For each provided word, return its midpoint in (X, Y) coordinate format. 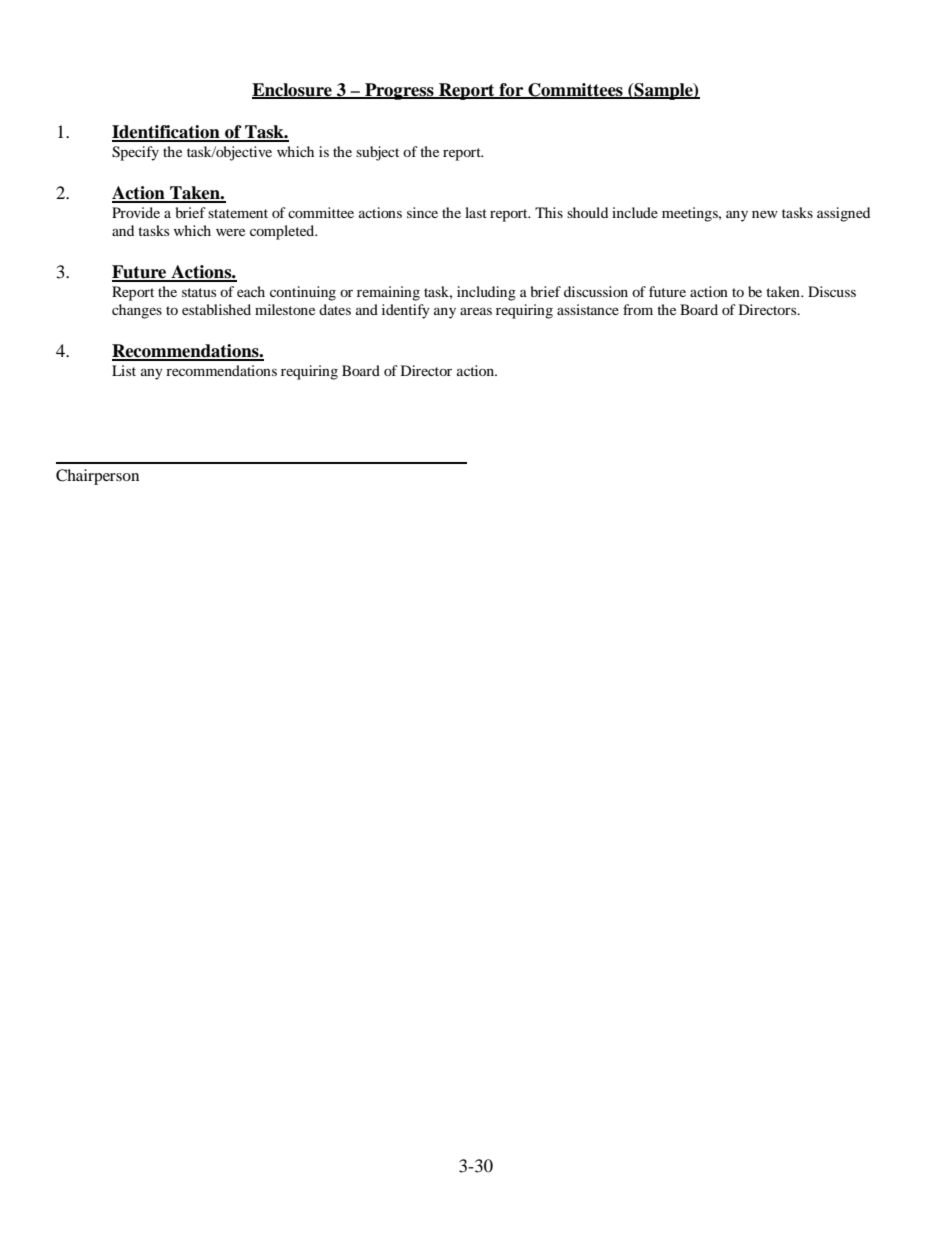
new (765, 214)
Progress (399, 91)
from (638, 309)
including (486, 293)
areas (476, 311)
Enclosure (293, 90)
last (476, 212)
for (511, 90)
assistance (588, 309)
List (124, 370)
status (199, 292)
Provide (136, 212)
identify (406, 311)
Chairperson (97, 477)
